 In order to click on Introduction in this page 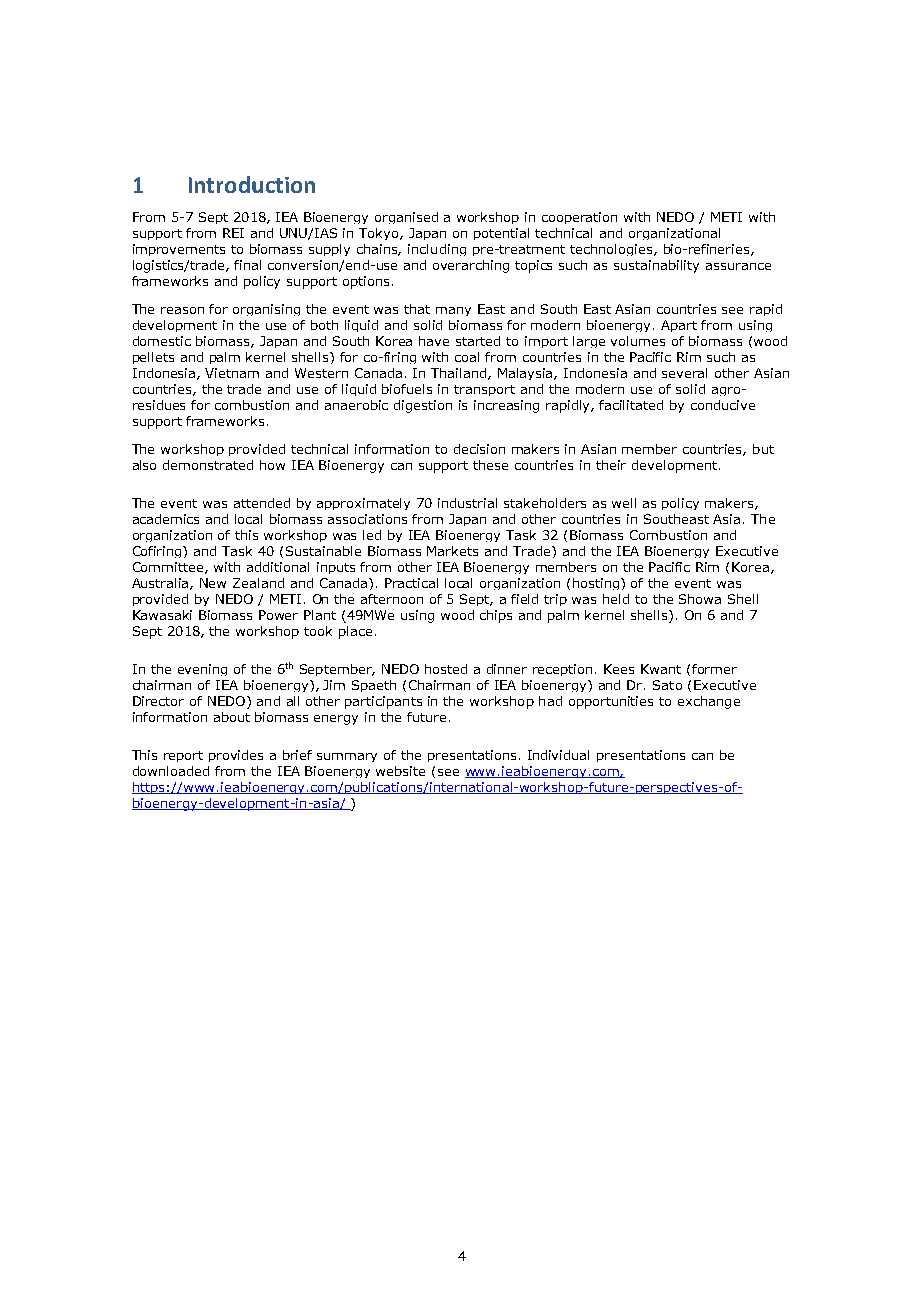, I will do `click(252, 184)`.
